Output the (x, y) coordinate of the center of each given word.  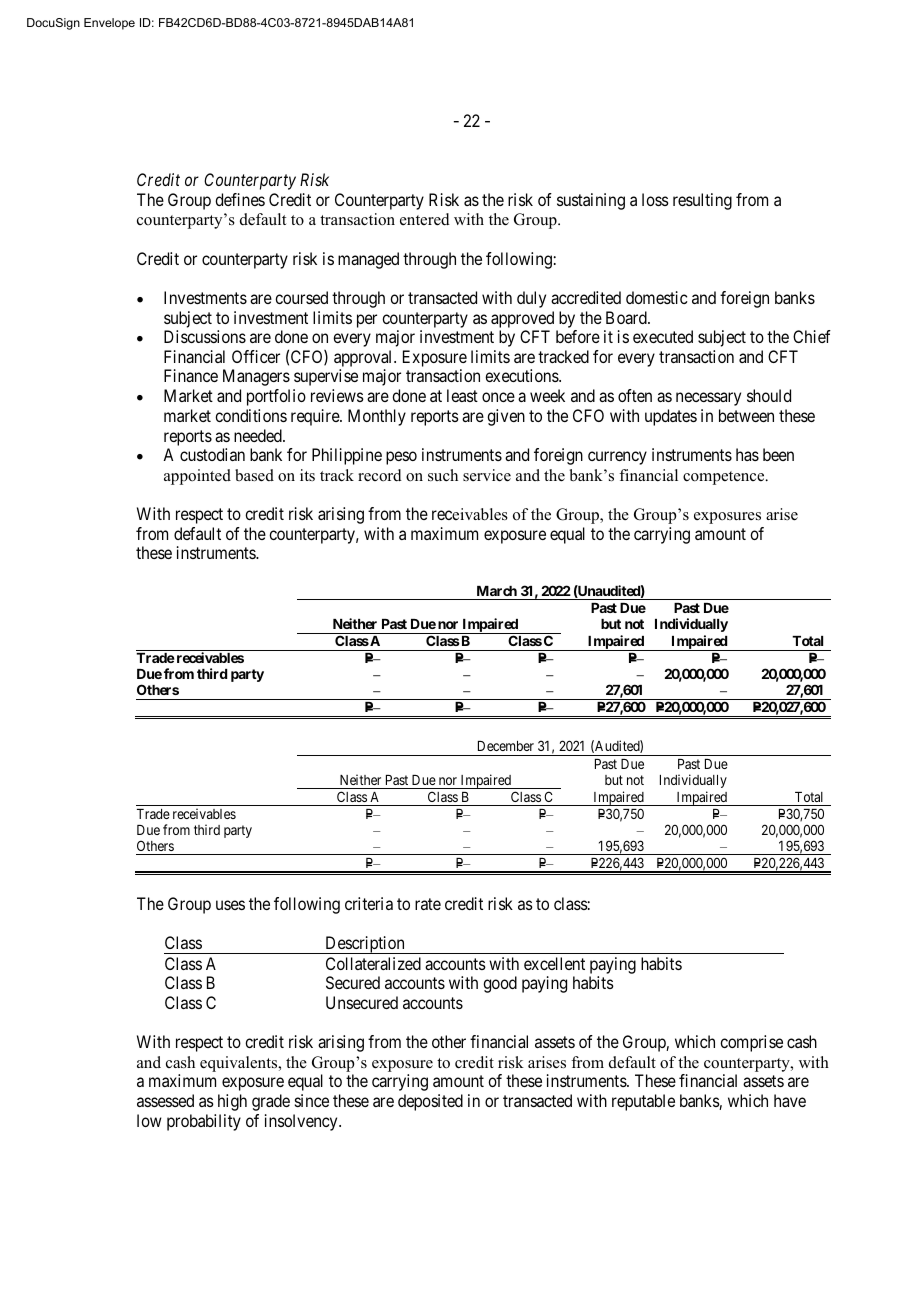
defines (240, 199)
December (506, 746)
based (254, 475)
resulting (702, 201)
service (487, 475)
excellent (554, 963)
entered (425, 219)
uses (230, 905)
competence (725, 478)
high (232, 1102)
